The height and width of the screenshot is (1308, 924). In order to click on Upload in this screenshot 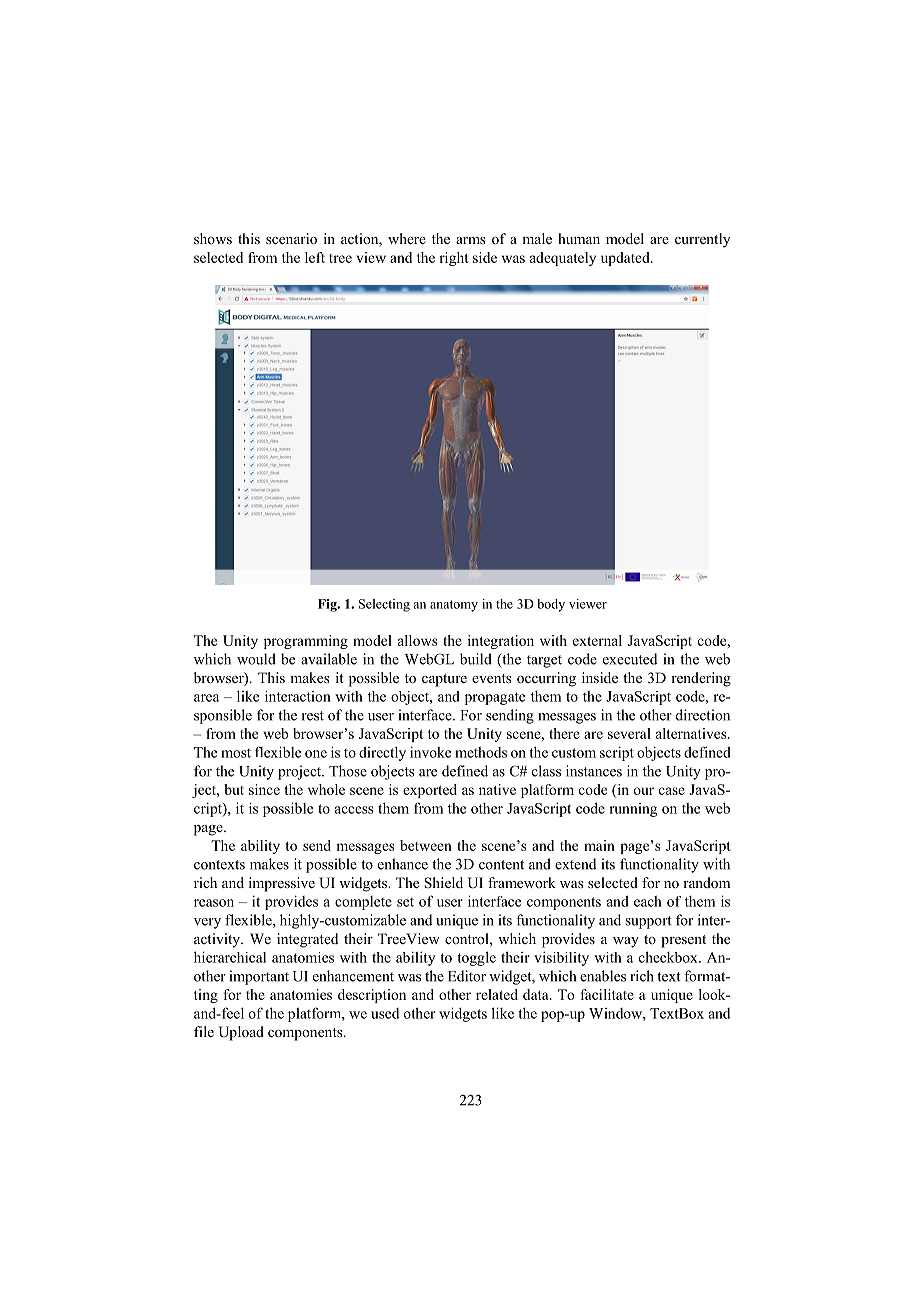, I will do `click(241, 1033)`.
